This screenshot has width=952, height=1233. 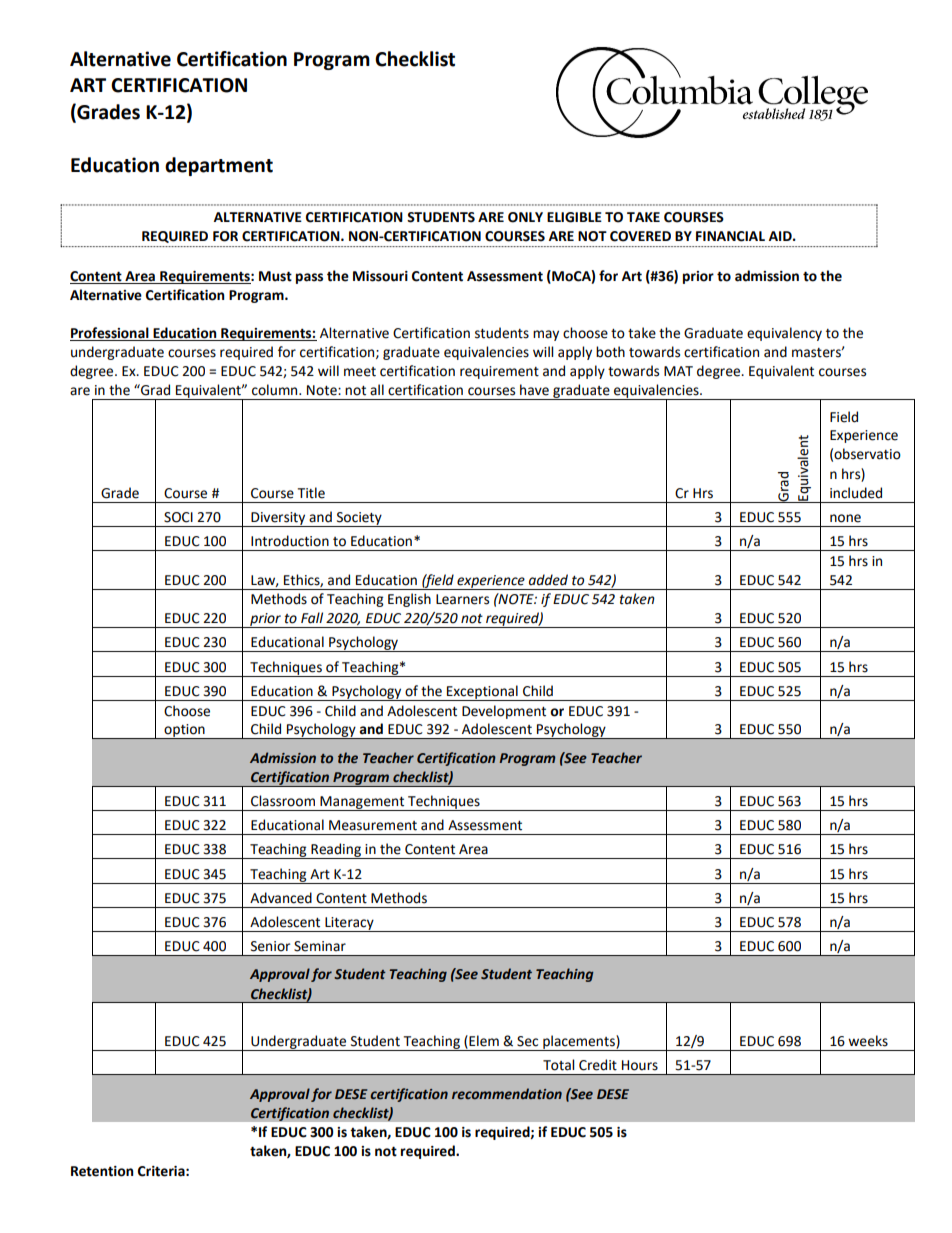 What do you see at coordinates (373, 825) in the screenshot?
I see `Measurement` at bounding box center [373, 825].
